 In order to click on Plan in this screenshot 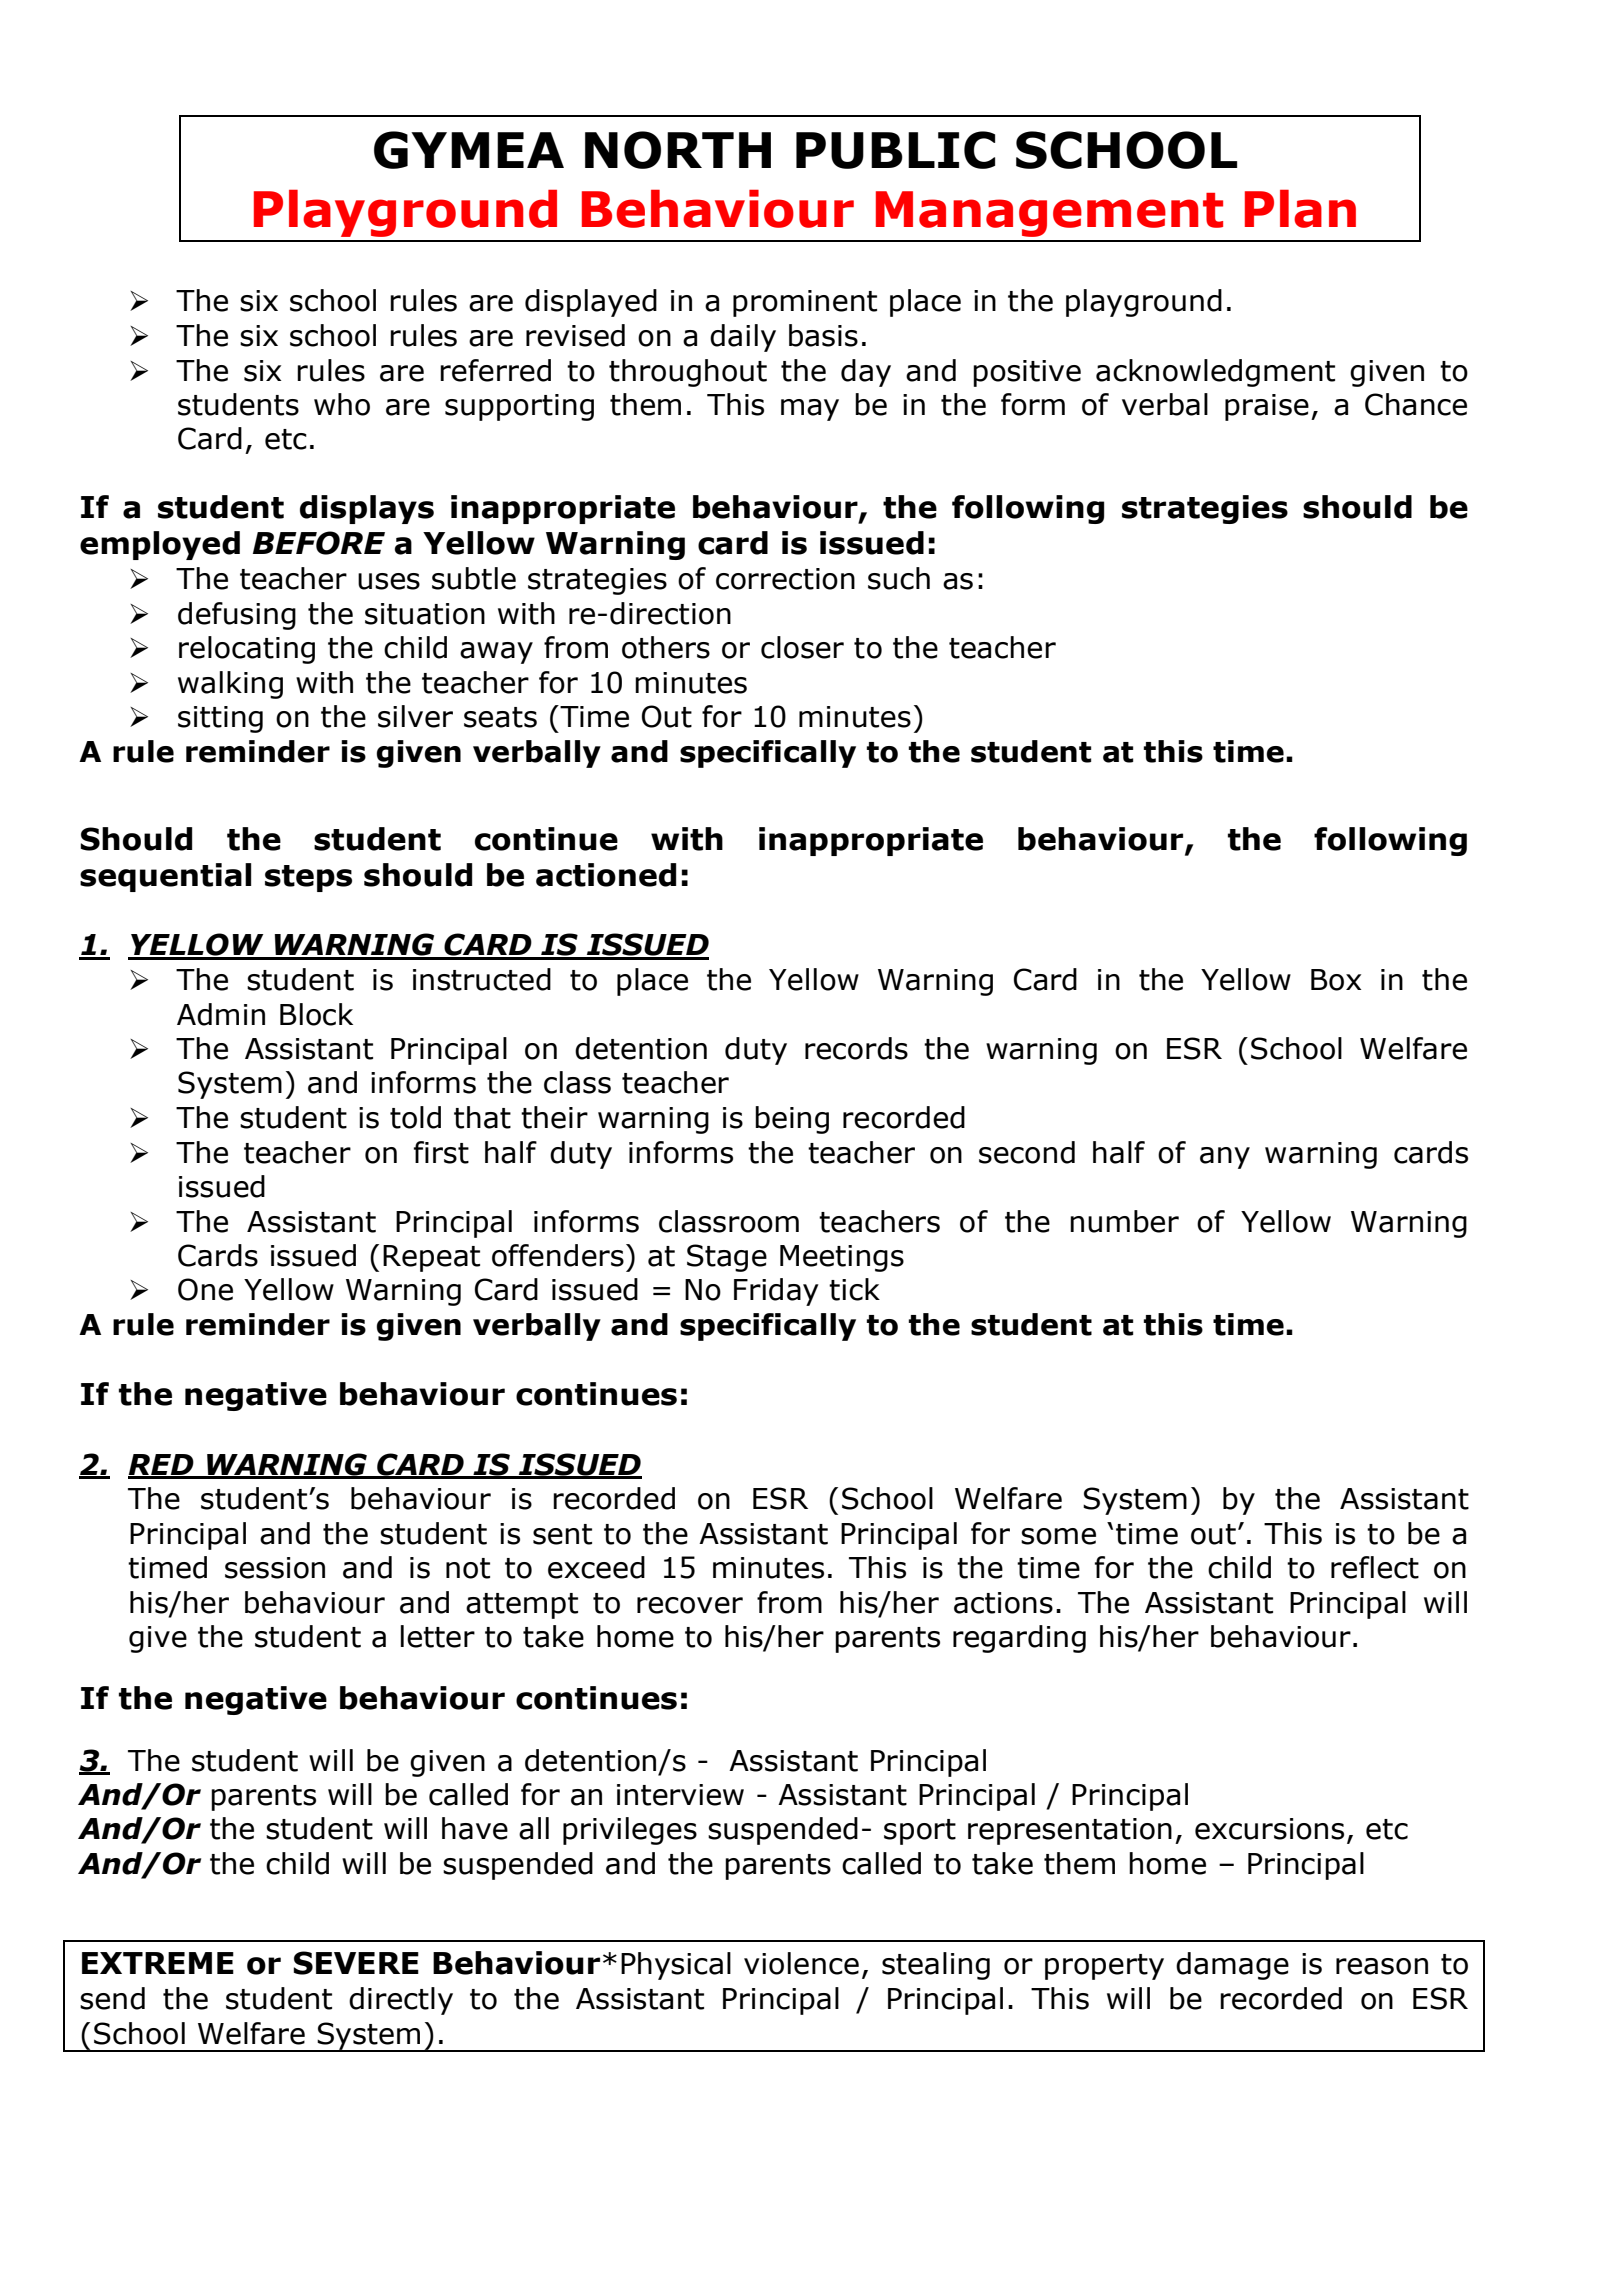, I will do `click(1300, 208)`.
